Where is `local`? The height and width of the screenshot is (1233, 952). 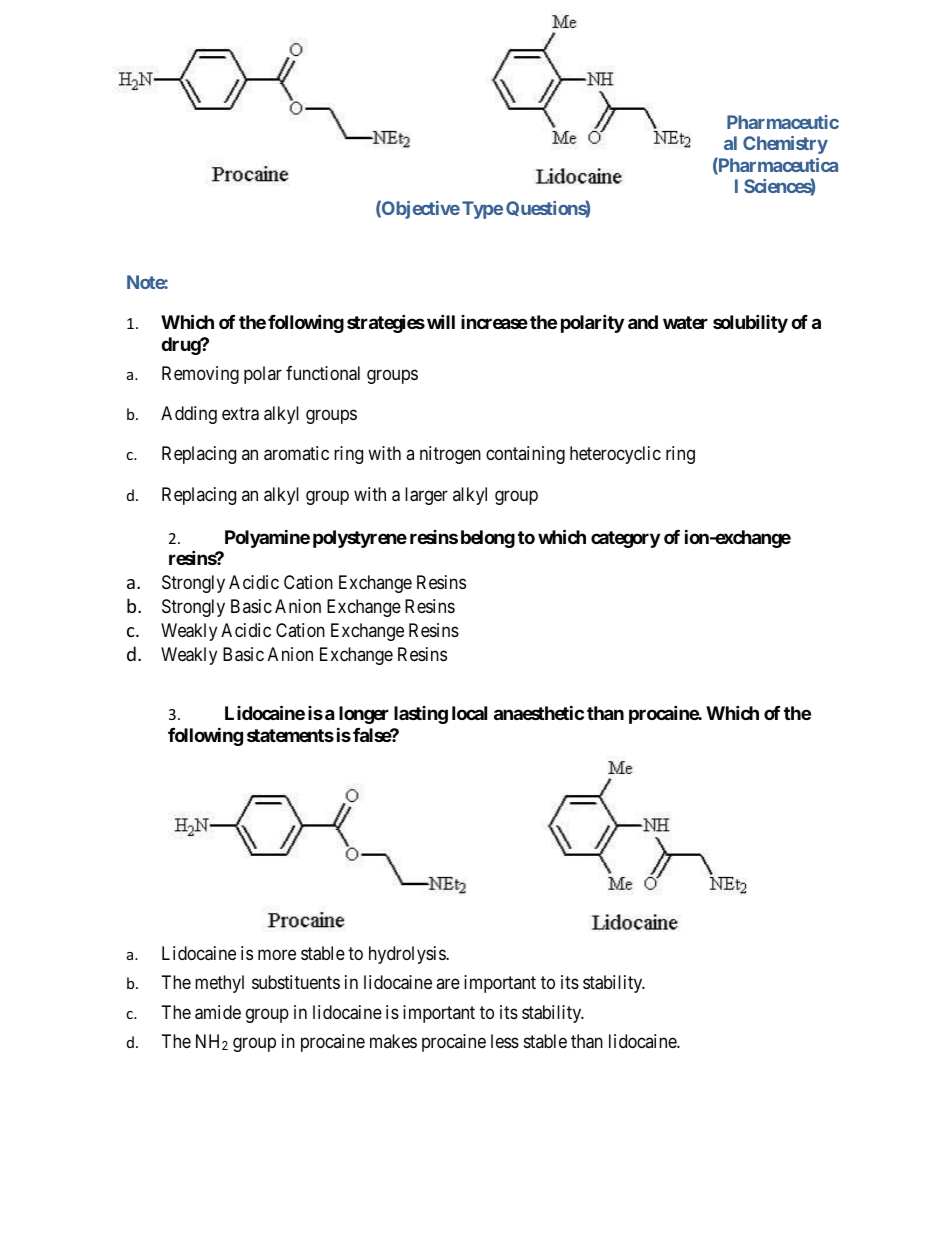
local is located at coordinates (469, 713).
